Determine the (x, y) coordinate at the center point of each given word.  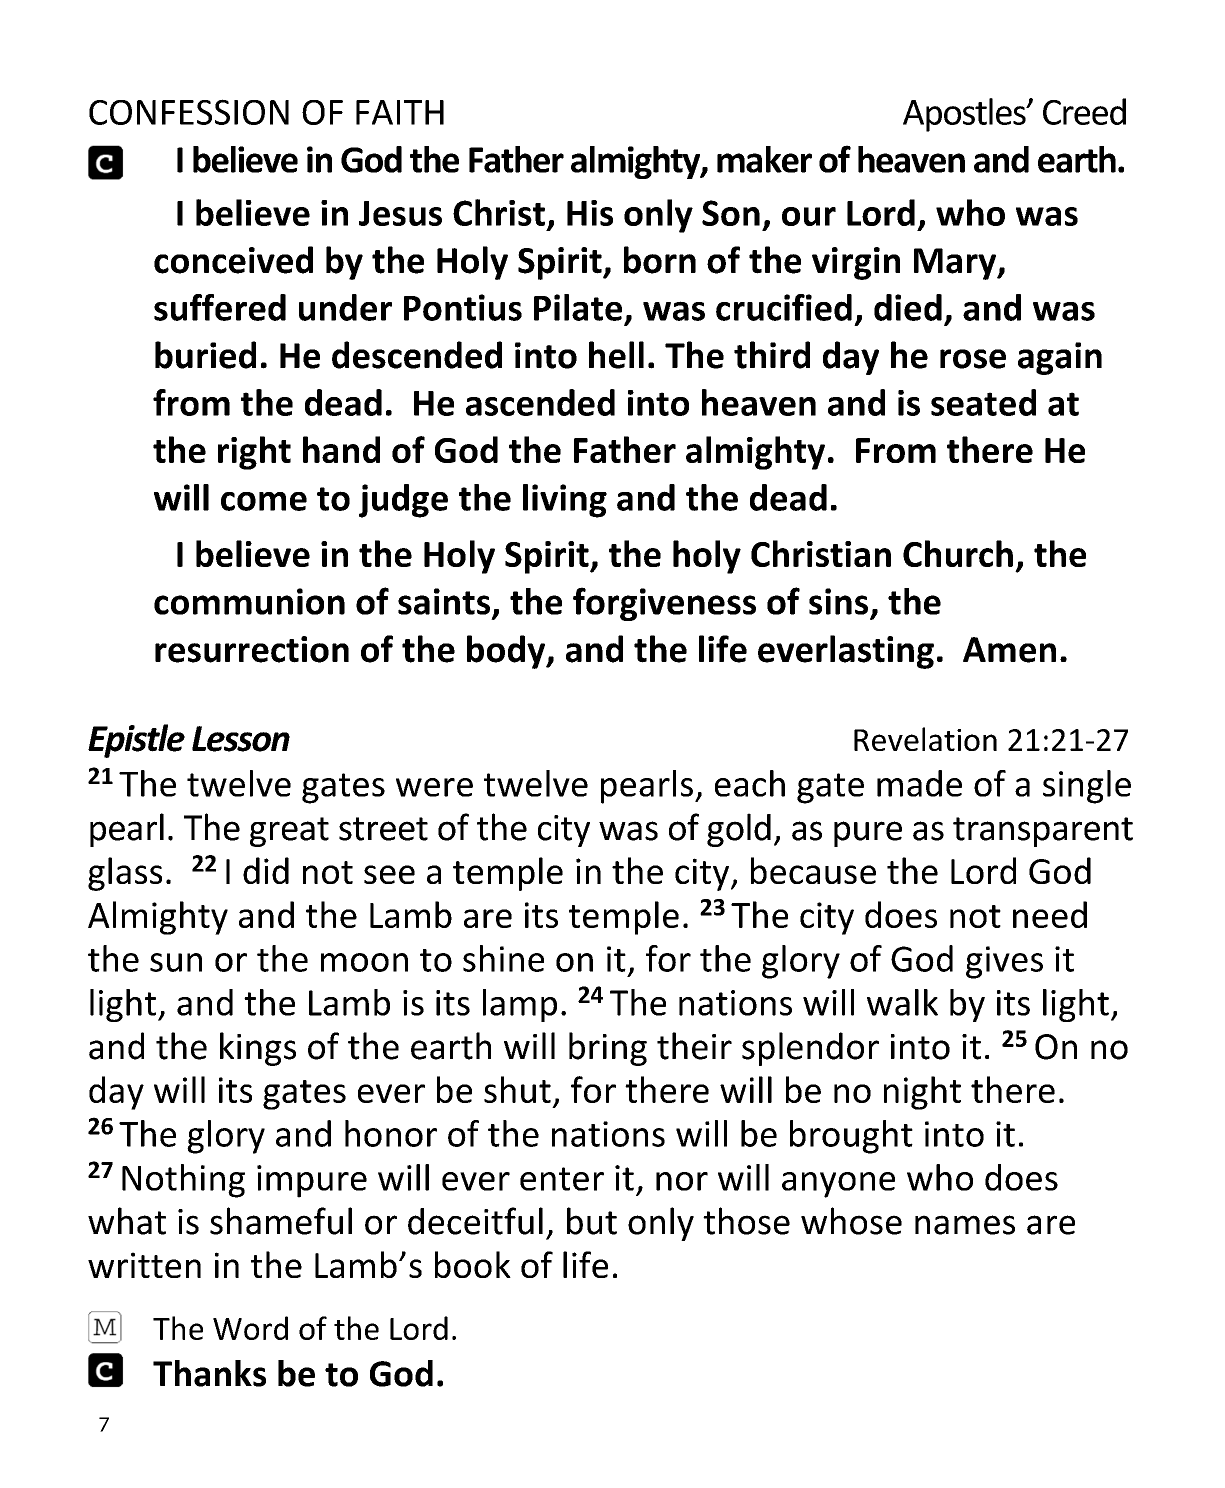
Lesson (241, 739)
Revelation (925, 739)
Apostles (965, 115)
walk (902, 1002)
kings (258, 1049)
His (590, 213)
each (750, 783)
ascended (540, 402)
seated (983, 402)
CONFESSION (189, 112)
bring (608, 1049)
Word (250, 1328)
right (254, 453)
